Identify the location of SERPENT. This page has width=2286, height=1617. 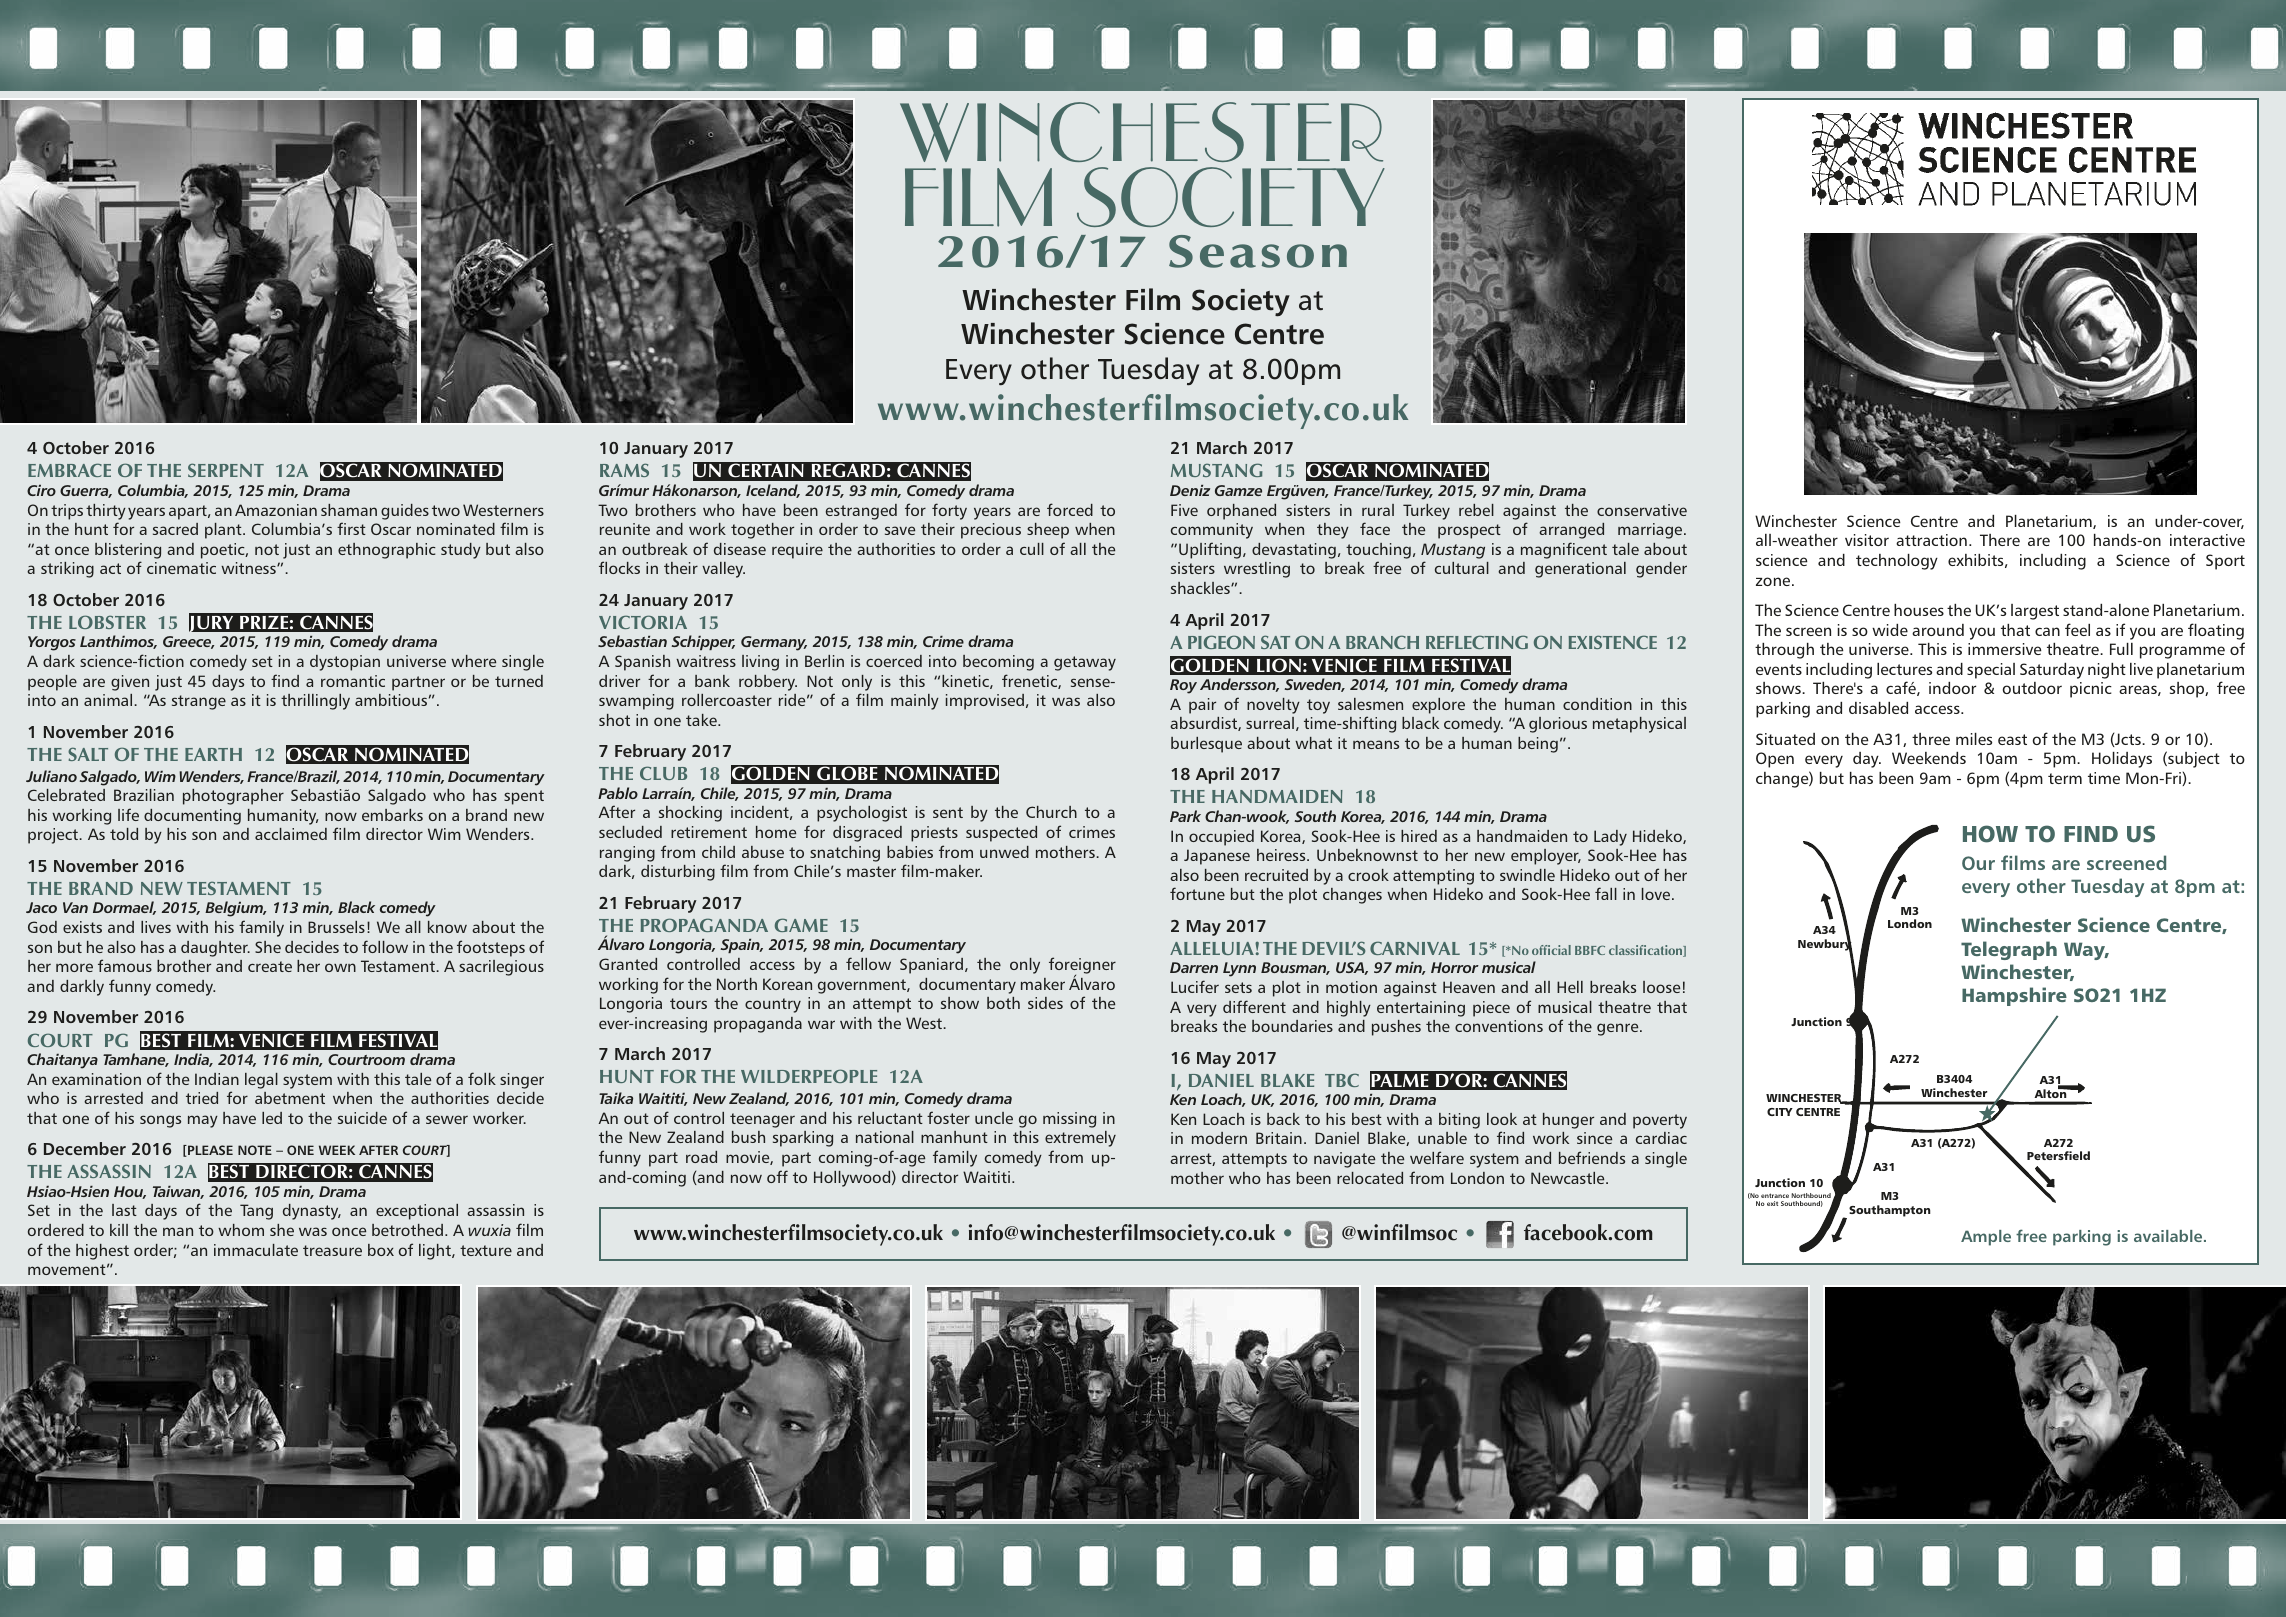
(226, 470).
